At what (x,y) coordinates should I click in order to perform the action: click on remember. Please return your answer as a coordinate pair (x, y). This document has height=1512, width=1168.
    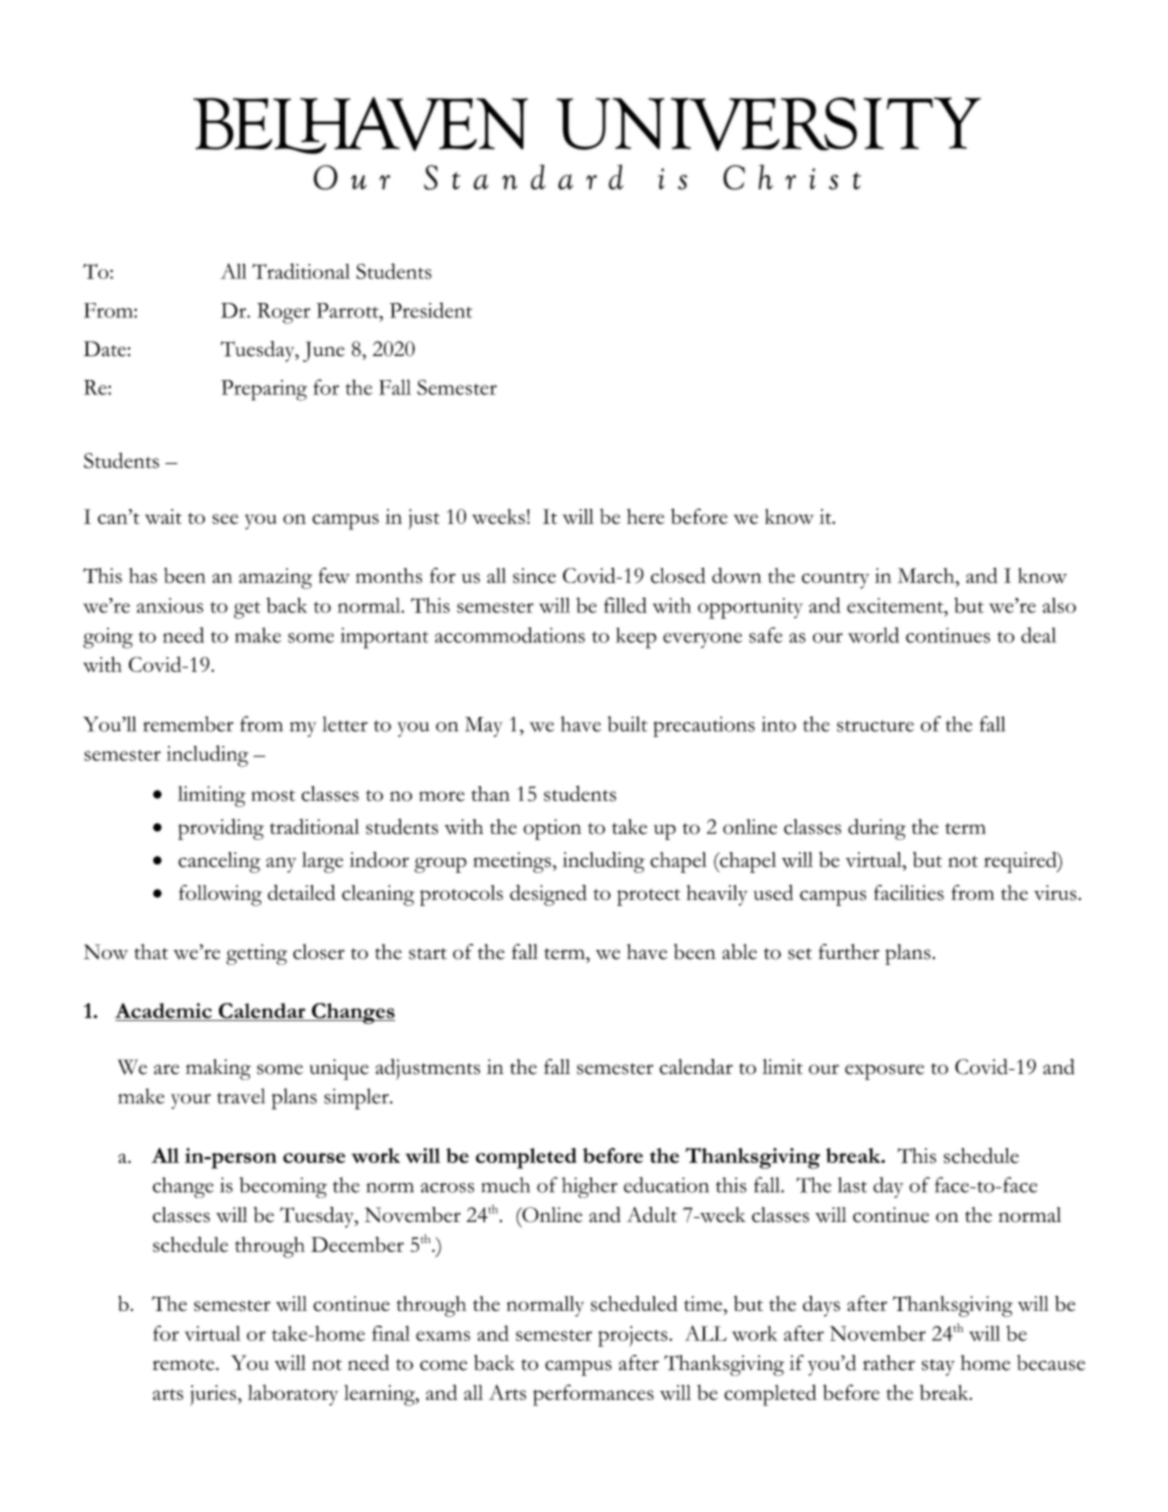
    Looking at the image, I should click on (188, 724).
